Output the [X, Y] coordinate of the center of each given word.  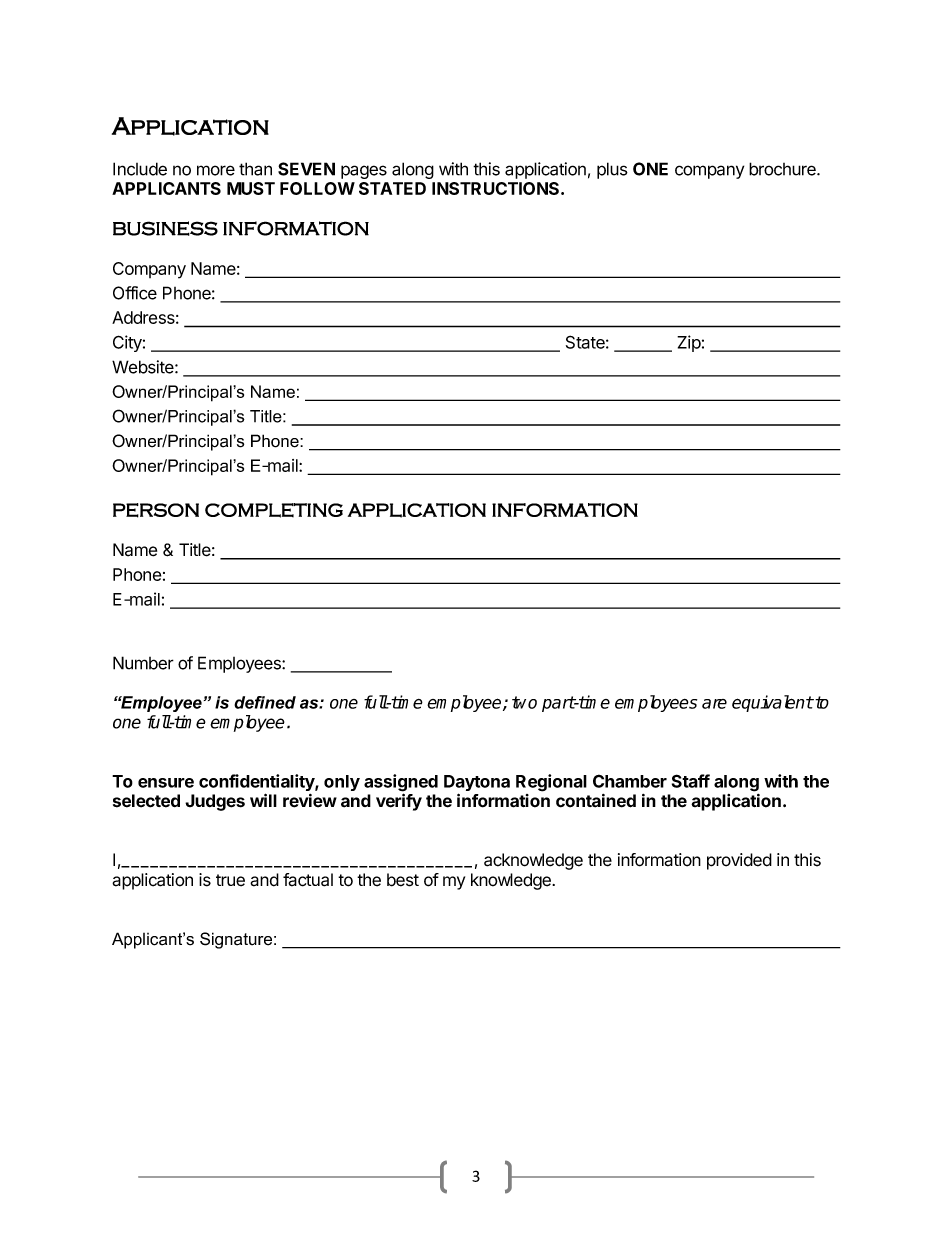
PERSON [156, 510]
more [216, 170]
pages [364, 172]
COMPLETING [274, 510]
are [714, 704]
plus [612, 170]
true [230, 880]
